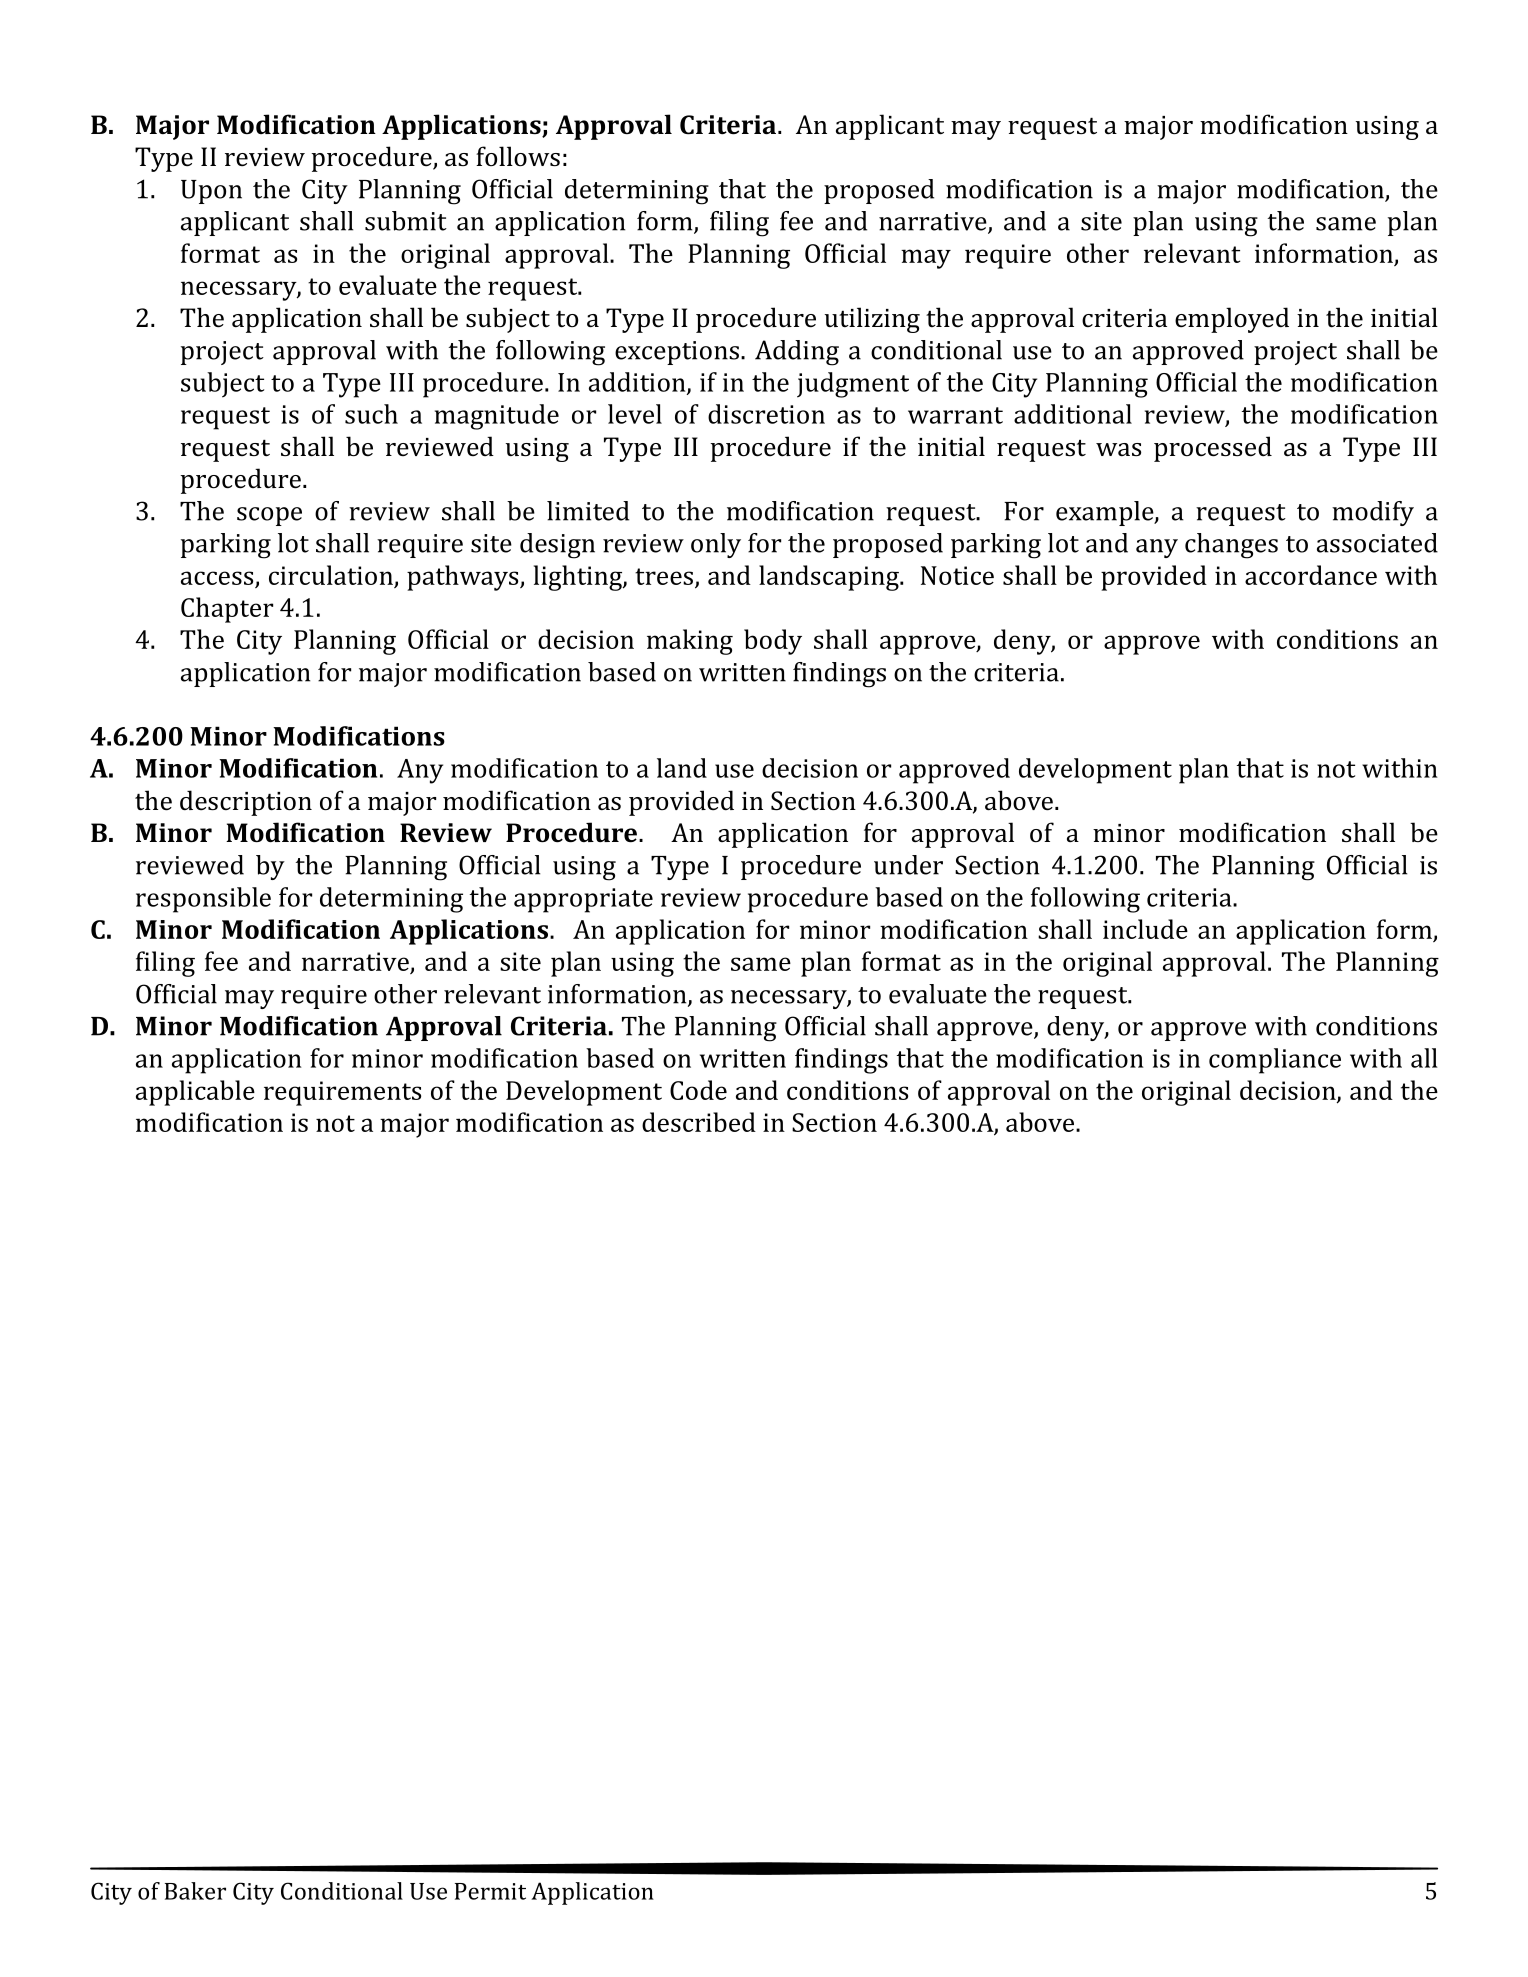  What do you see at coordinates (1275, 1061) in the screenshot?
I see `compliance` at bounding box center [1275, 1061].
